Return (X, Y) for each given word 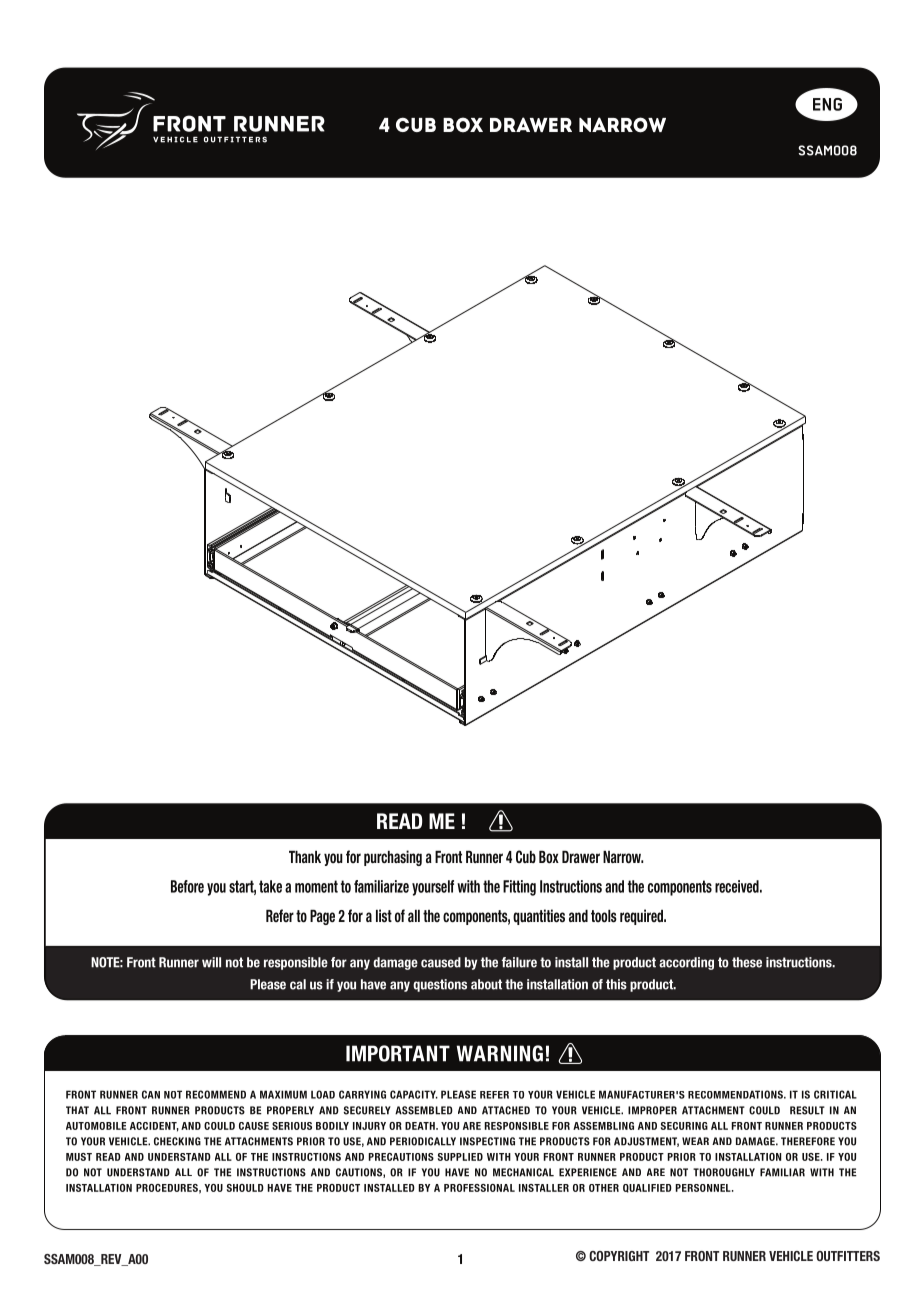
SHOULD (245, 1188)
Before (187, 886)
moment (316, 886)
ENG (827, 104)
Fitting (519, 888)
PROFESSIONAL (479, 1188)
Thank (305, 856)
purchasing (393, 858)
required (642, 917)
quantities (539, 917)
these (747, 962)
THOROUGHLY (724, 1172)
